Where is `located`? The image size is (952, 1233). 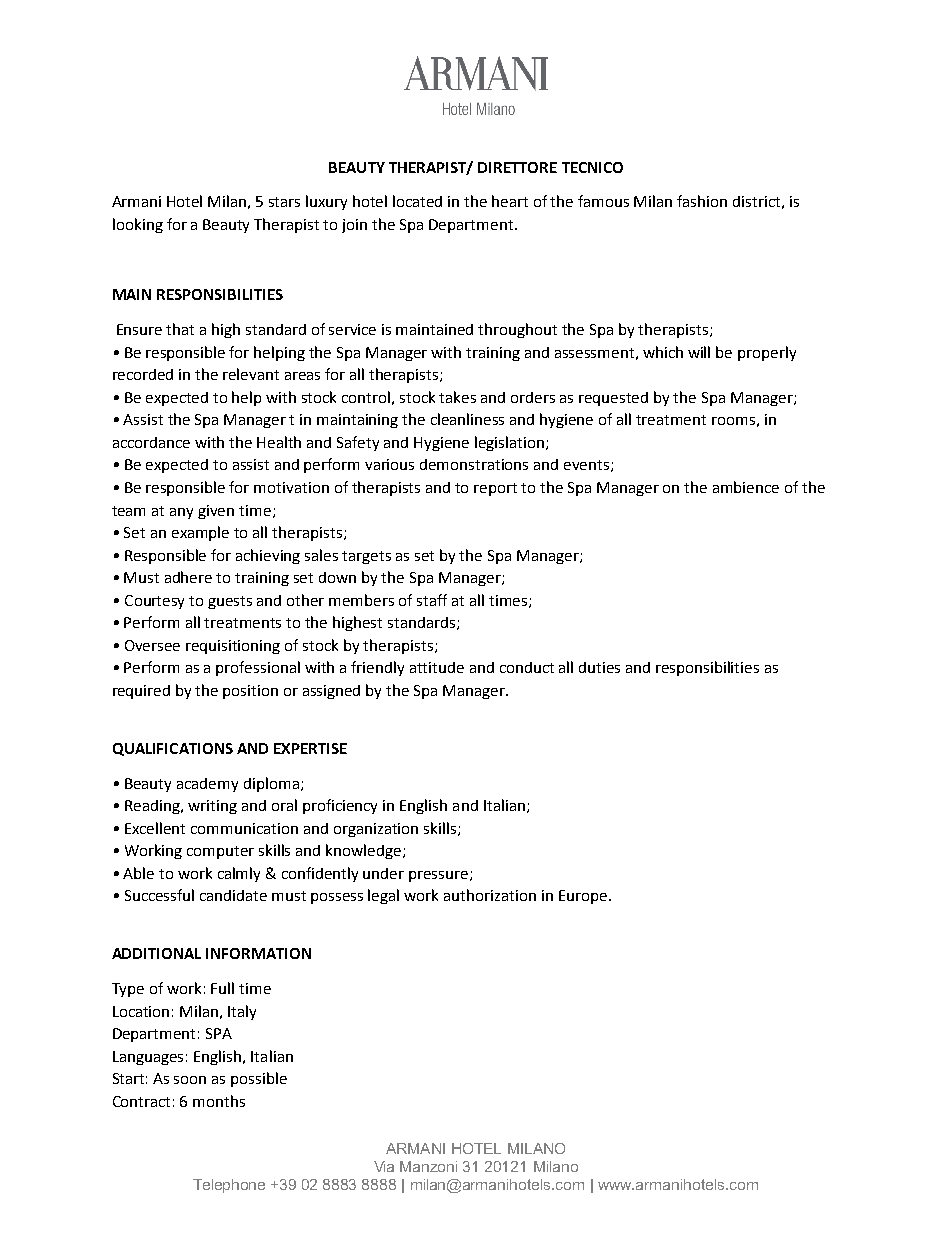 located is located at coordinates (417, 201).
